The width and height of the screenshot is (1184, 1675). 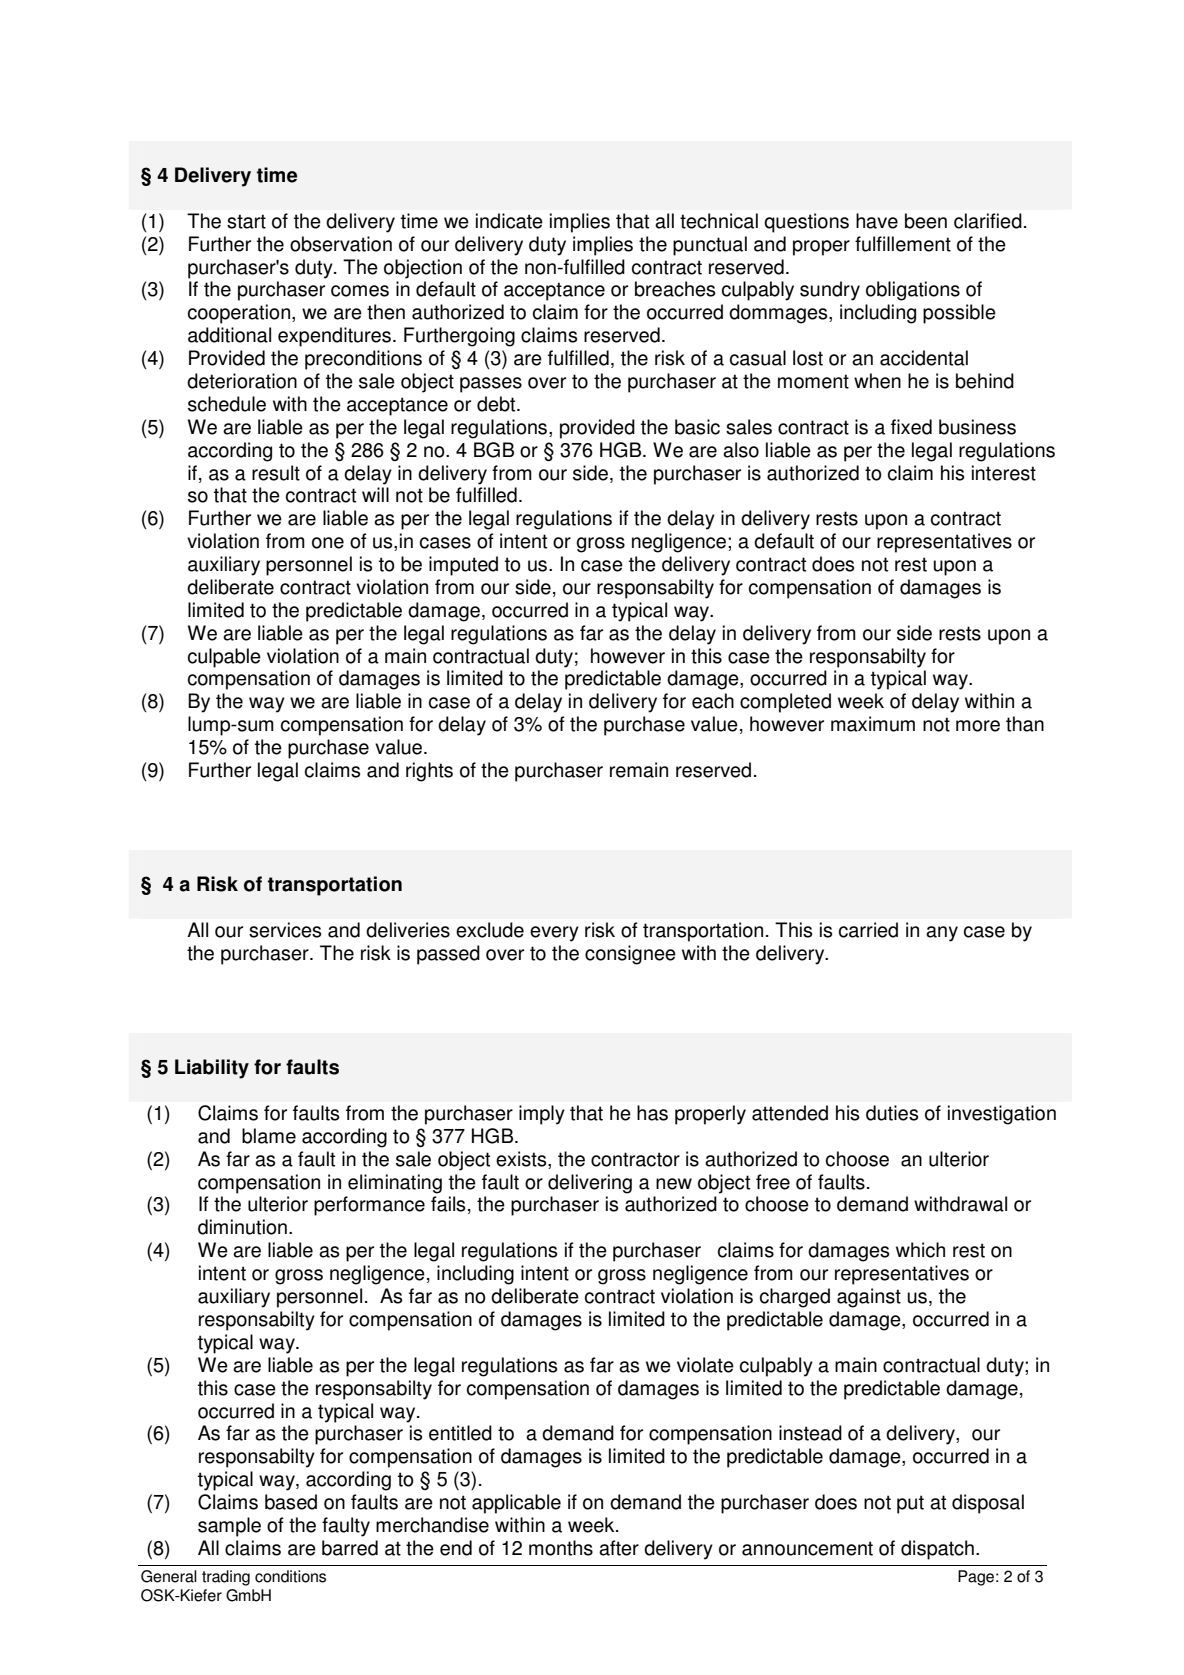 I want to click on which, so click(x=920, y=1250).
